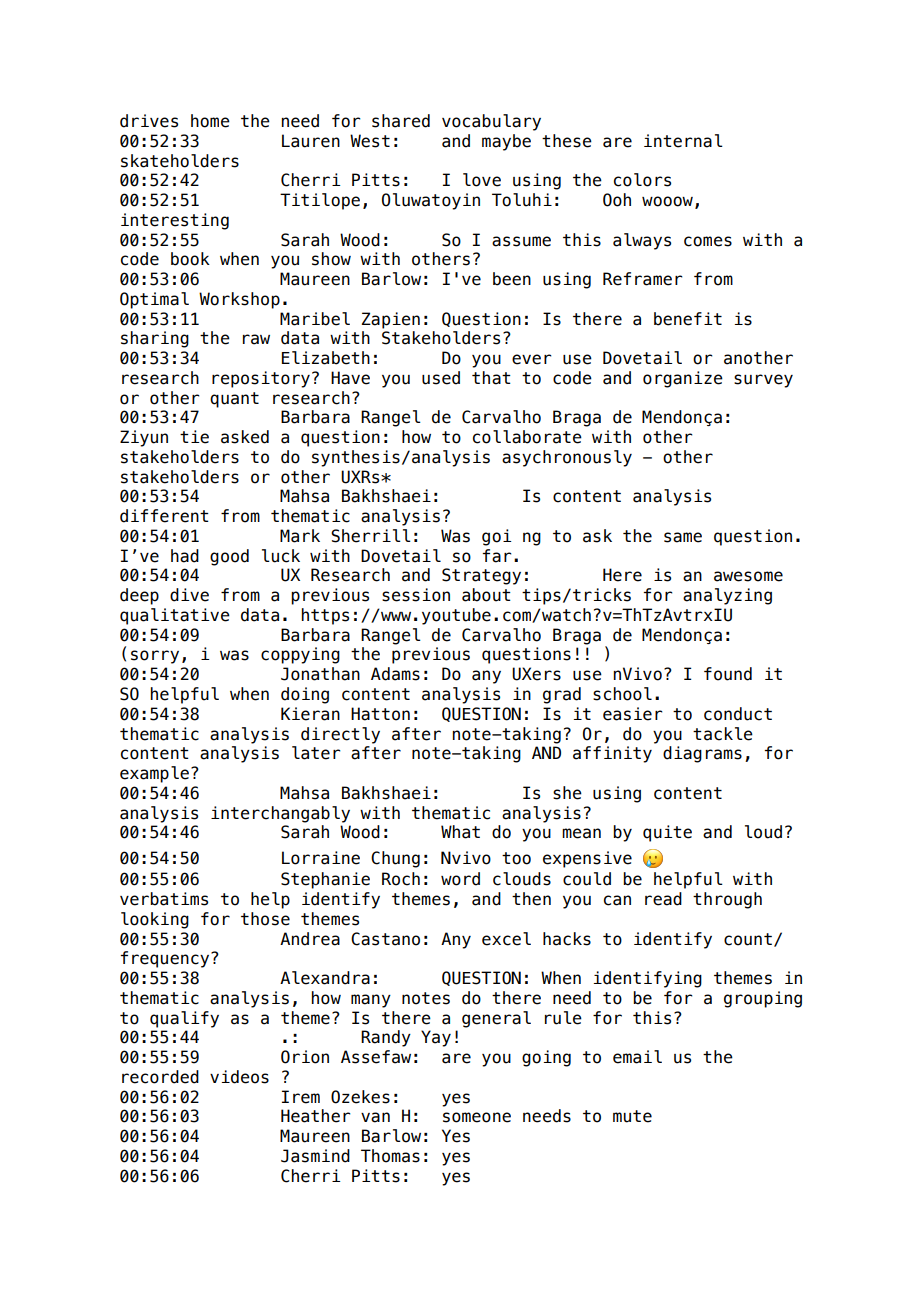 This image has width=924, height=1308. What do you see at coordinates (234, 400) in the image?
I see `quant` at bounding box center [234, 400].
